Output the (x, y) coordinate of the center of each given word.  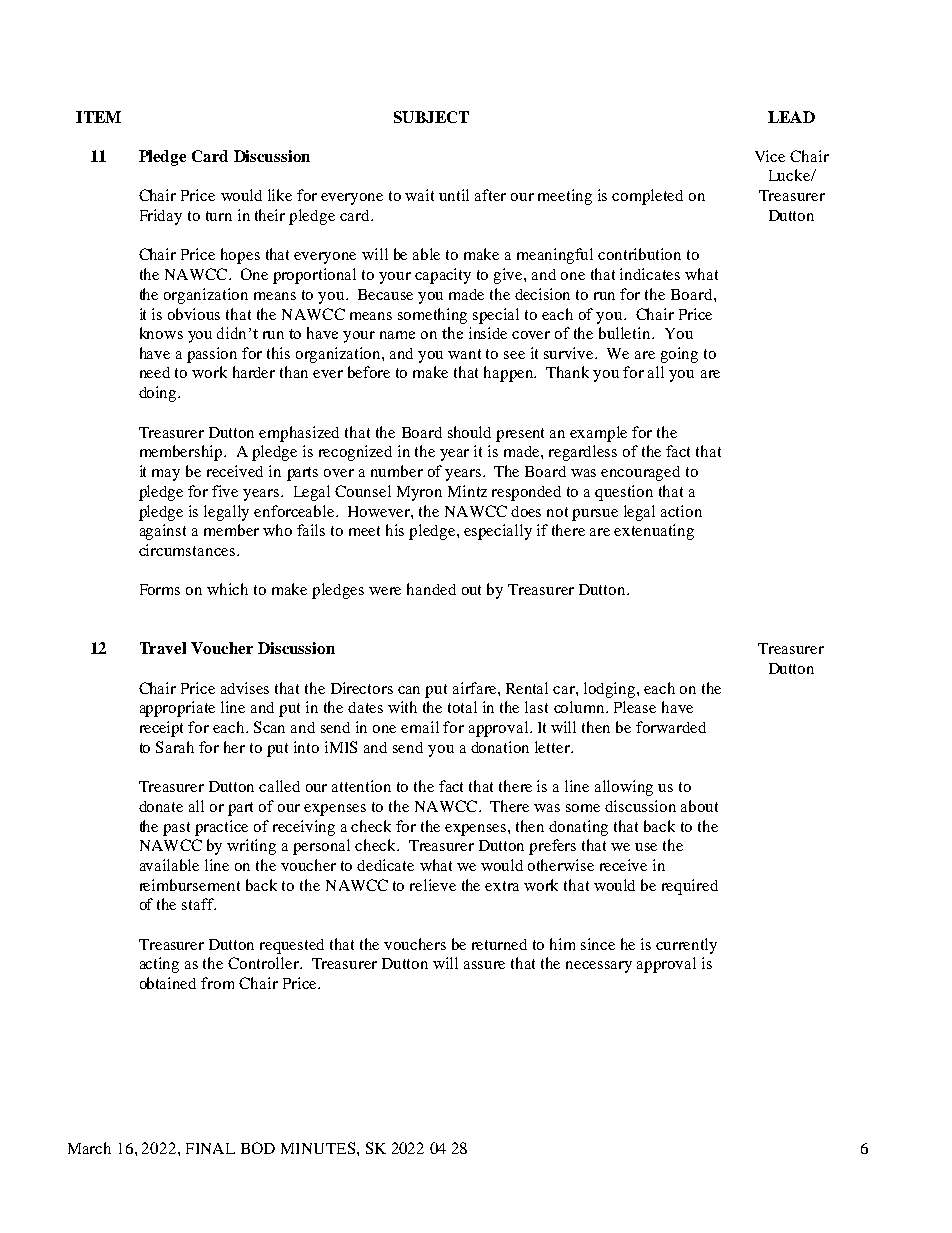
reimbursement (190, 885)
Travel (163, 648)
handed (431, 589)
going (679, 355)
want (464, 354)
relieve (433, 885)
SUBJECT (431, 117)
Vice (770, 156)
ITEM (98, 117)
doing (159, 394)
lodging (611, 690)
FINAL (210, 1148)
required (690, 887)
